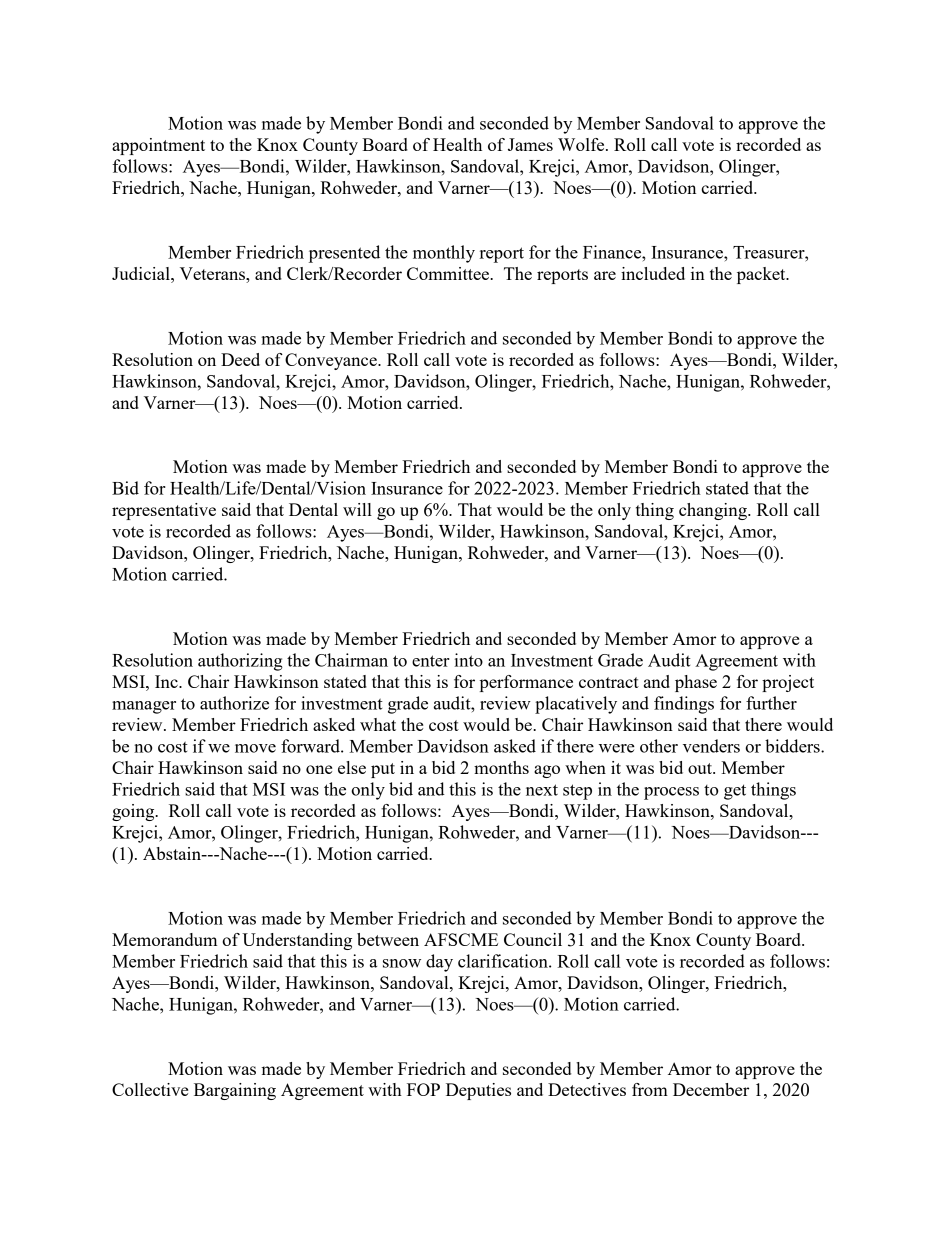  What do you see at coordinates (134, 812) in the document?
I see `going` at bounding box center [134, 812].
